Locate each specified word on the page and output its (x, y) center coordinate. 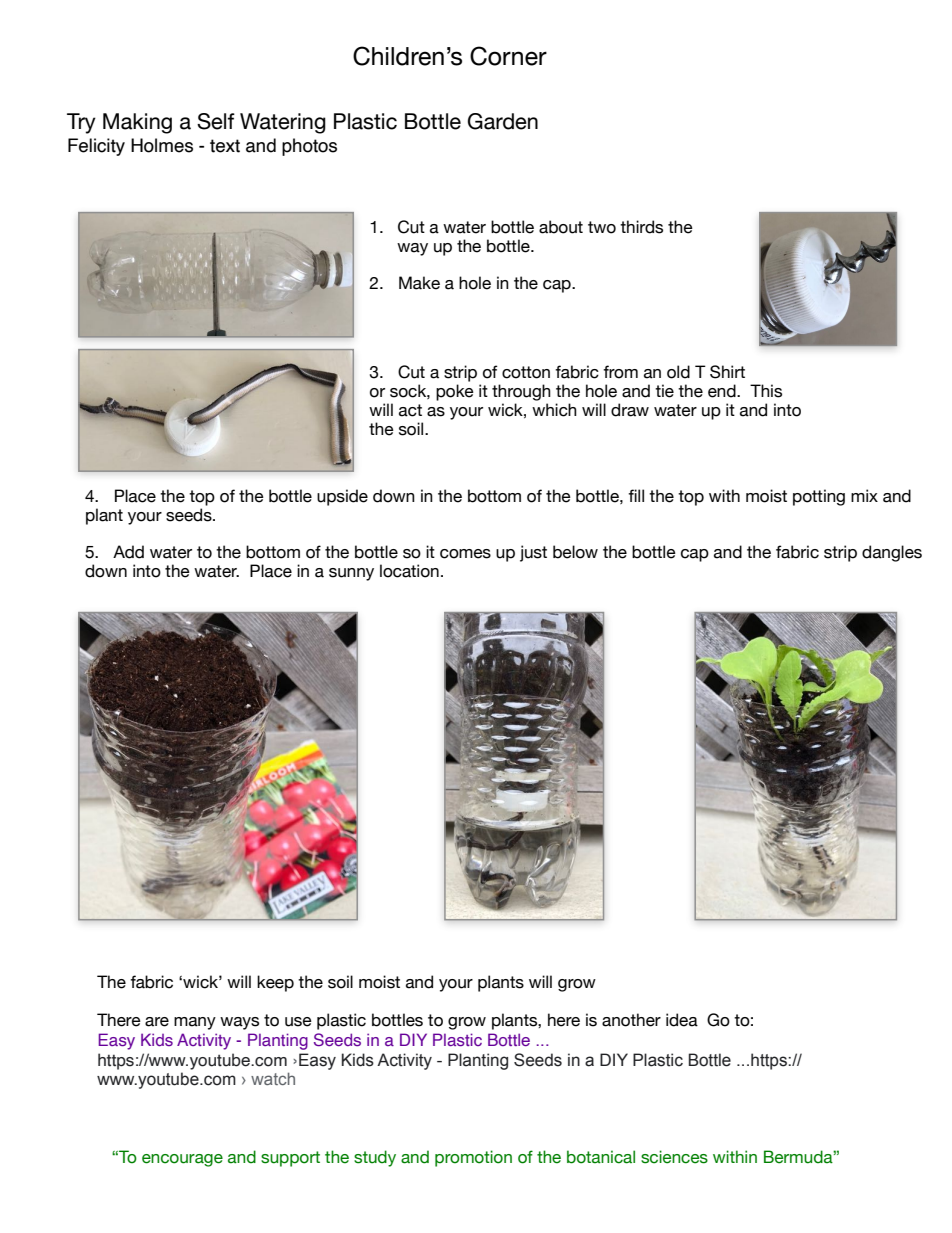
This (766, 391)
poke (455, 392)
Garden (503, 121)
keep (275, 983)
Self (216, 121)
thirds (641, 227)
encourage (182, 1160)
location (409, 571)
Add (128, 552)
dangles (892, 553)
